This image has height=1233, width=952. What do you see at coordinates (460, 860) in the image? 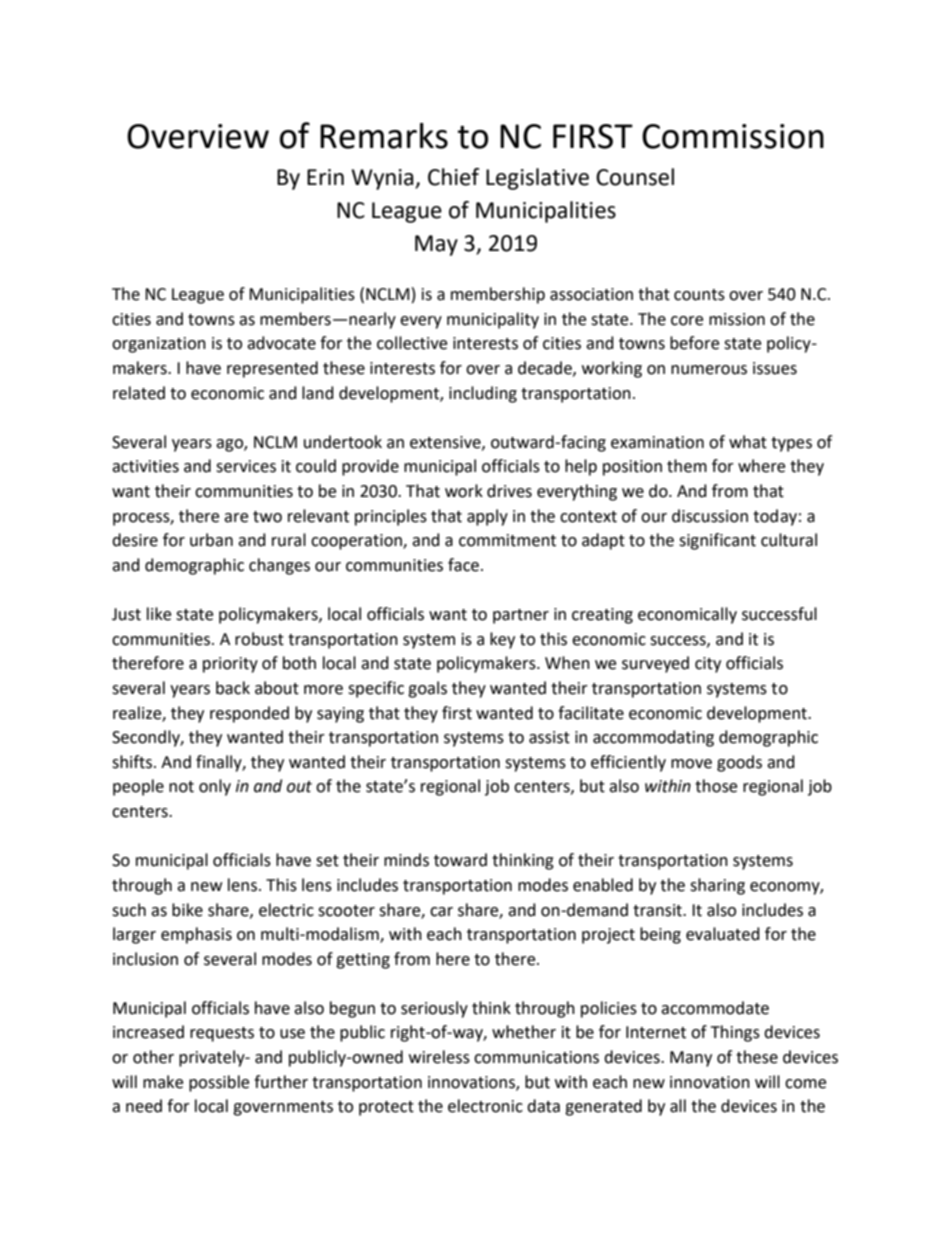
I see `toward` at bounding box center [460, 860].
